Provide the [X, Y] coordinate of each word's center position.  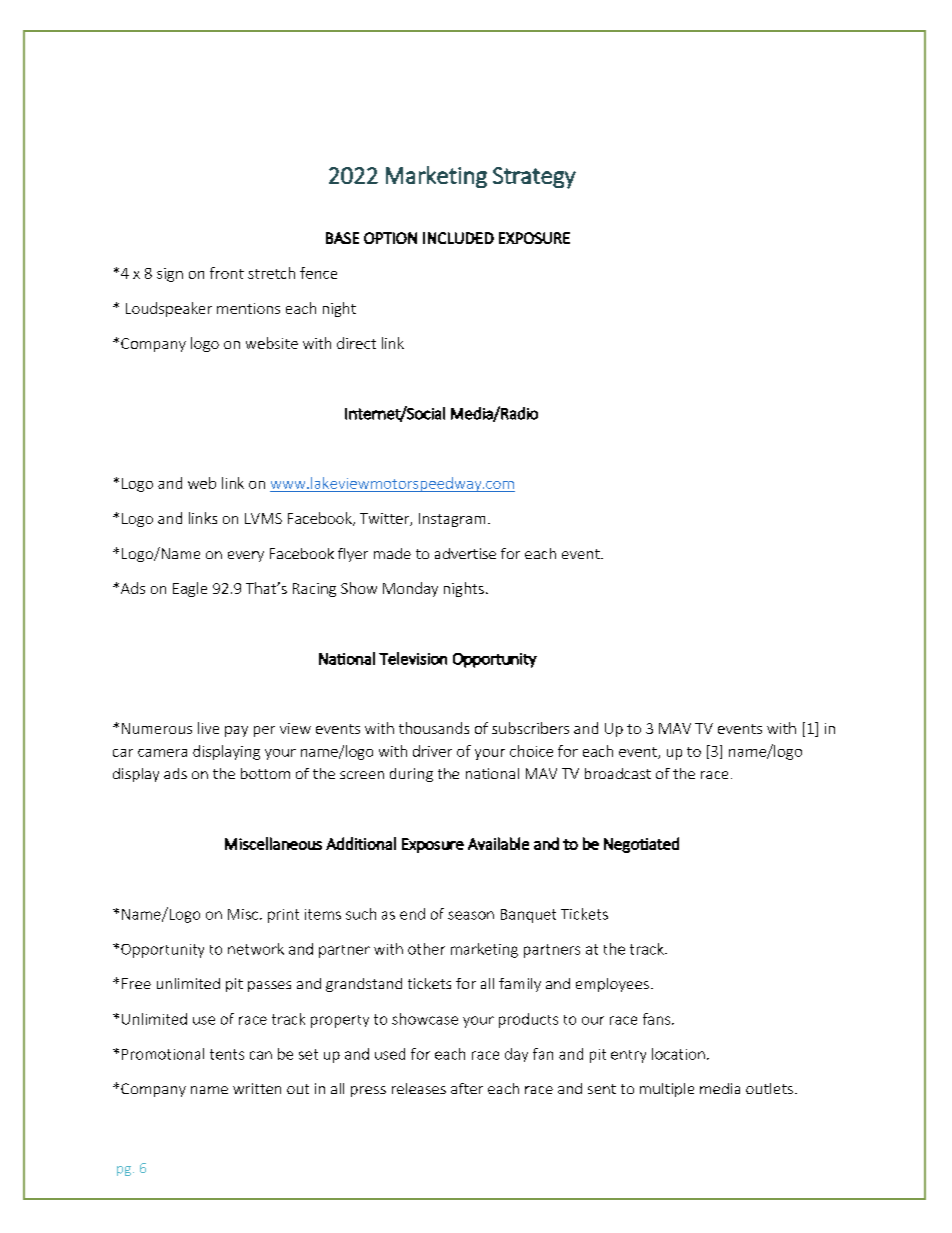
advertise [465, 553]
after [467, 1088]
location [678, 1054]
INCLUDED [458, 238]
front [227, 273]
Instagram [452, 520]
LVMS [263, 518]
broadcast [618, 773]
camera [162, 753]
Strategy [534, 178]
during [411, 775]
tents [227, 1054]
